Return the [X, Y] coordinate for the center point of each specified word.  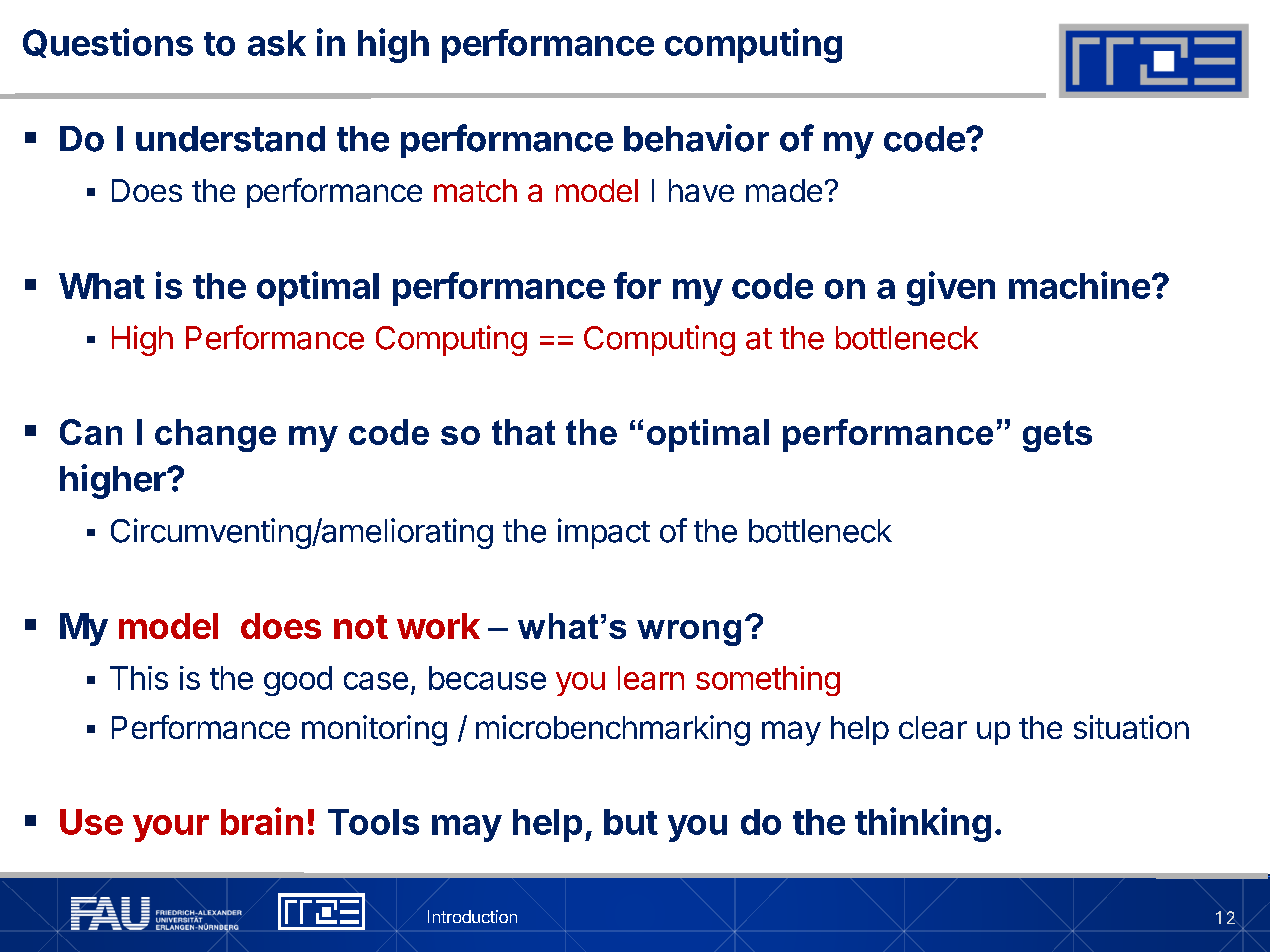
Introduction [472, 916]
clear [933, 727]
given [951, 288]
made [784, 190]
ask [277, 43]
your [171, 828]
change [215, 435]
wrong [689, 633]
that [523, 432]
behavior [696, 138]
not [361, 627]
